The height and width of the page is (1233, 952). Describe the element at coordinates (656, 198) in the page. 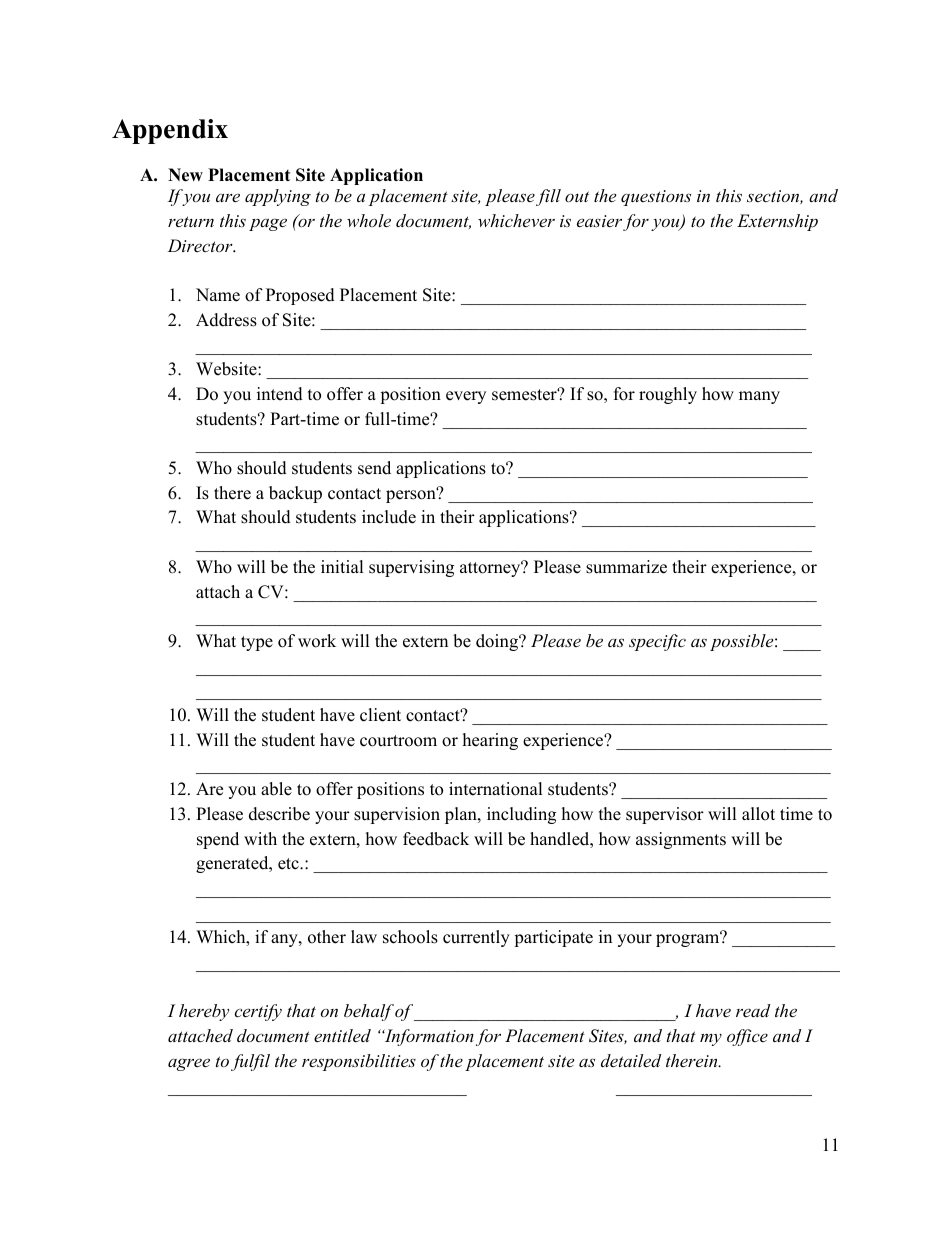

I see `questions` at that location.
